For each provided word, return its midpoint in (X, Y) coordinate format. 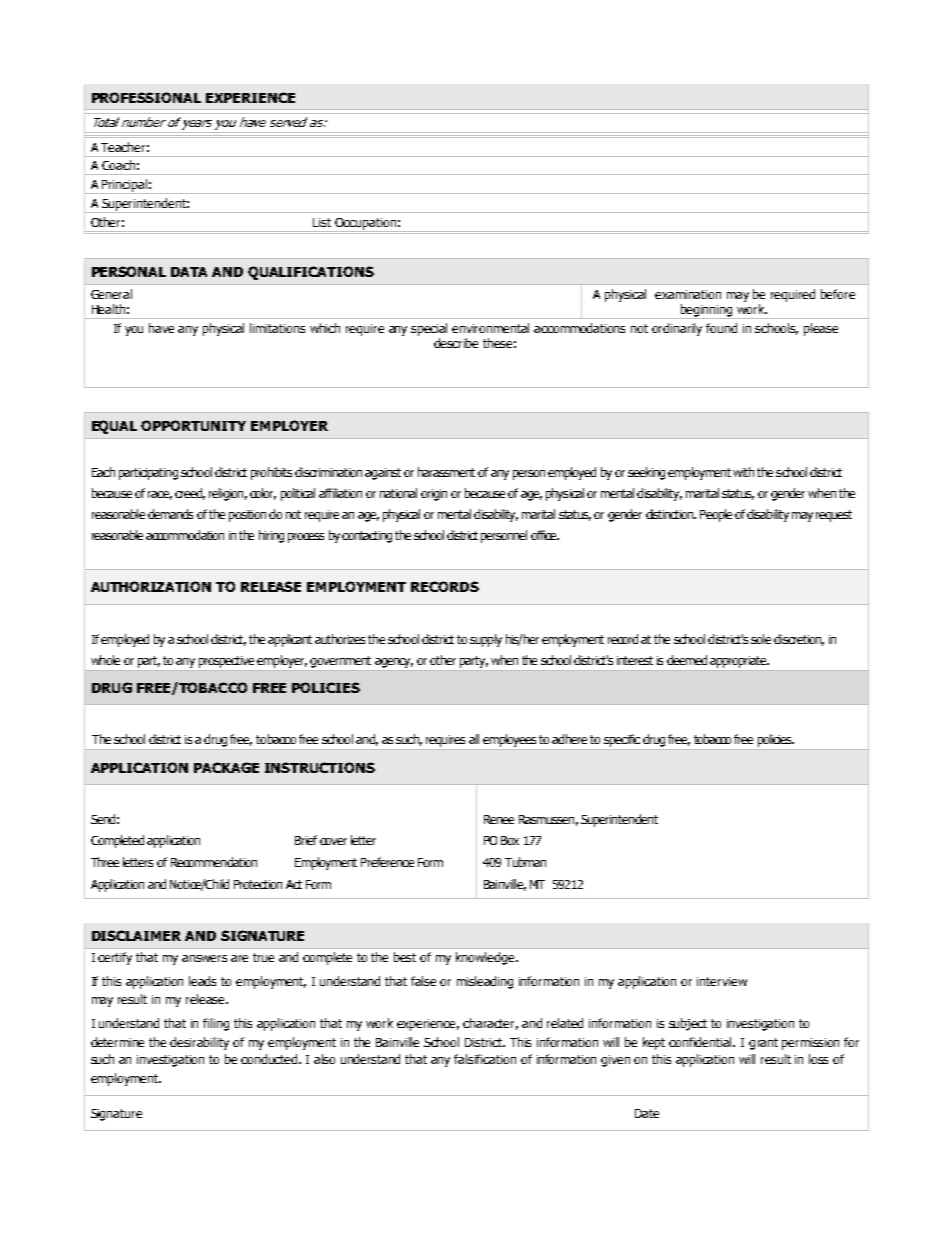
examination (688, 294)
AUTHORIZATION (151, 586)
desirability (199, 1043)
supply (486, 640)
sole (761, 639)
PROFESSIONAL (146, 97)
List (322, 222)
